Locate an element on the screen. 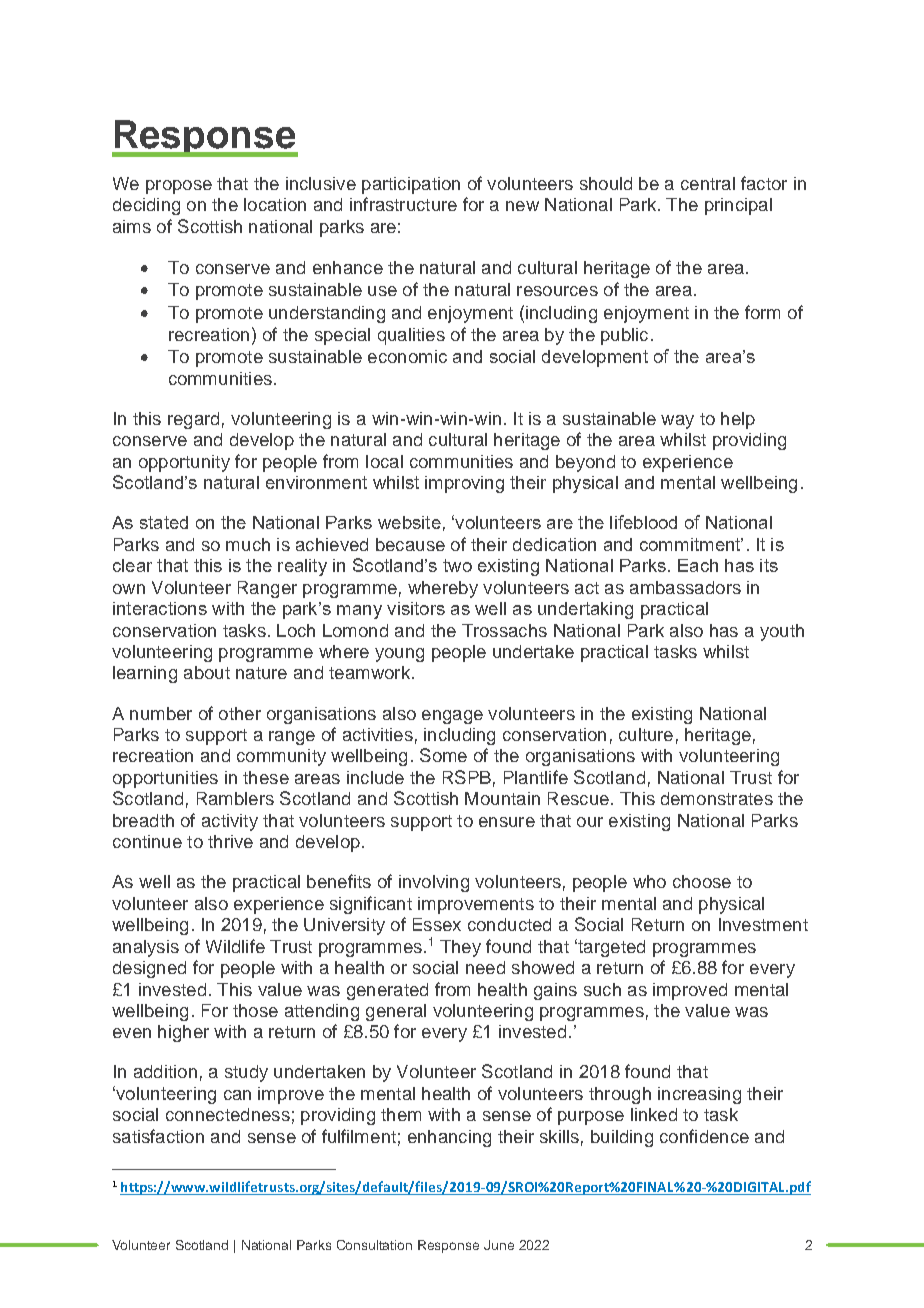 The image size is (924, 1308). infrastructure is located at coordinates (403, 204).
